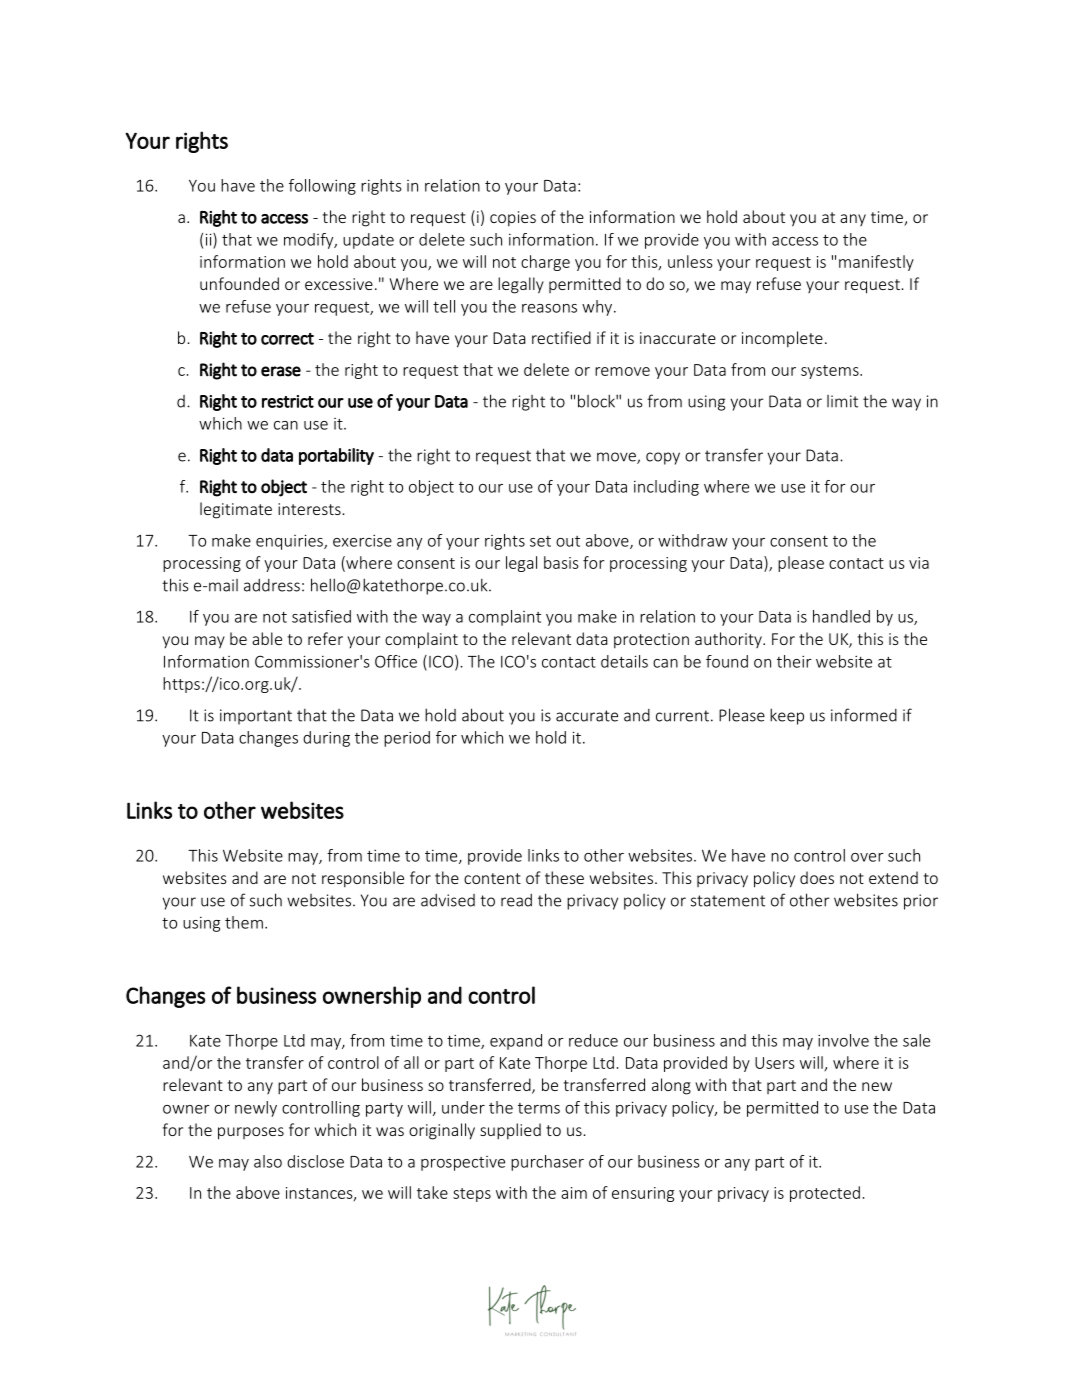 The image size is (1068, 1382). Describe the element at coordinates (290, 542) in the screenshot. I see `enquiries` at that location.
